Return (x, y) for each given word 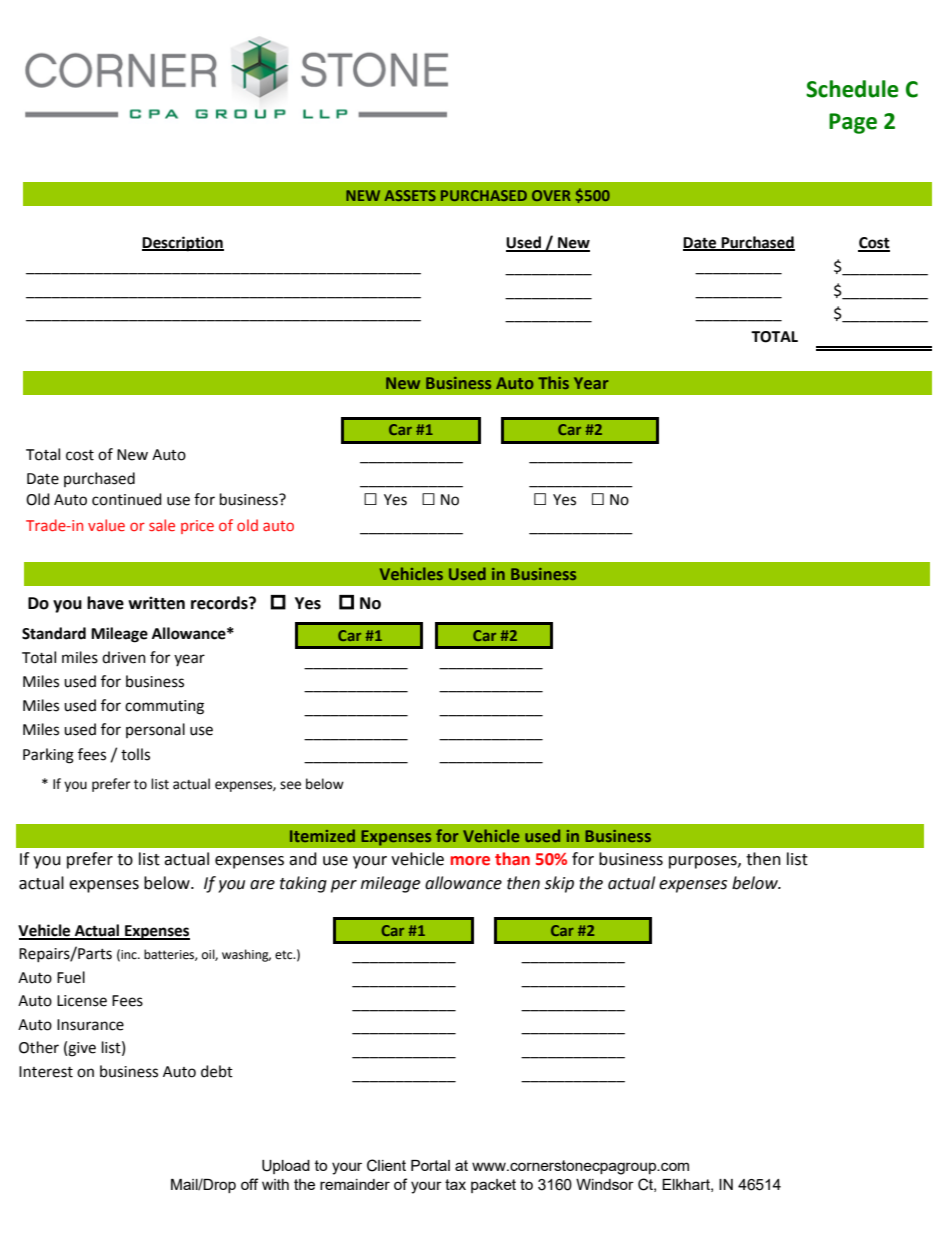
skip (559, 884)
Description (183, 244)
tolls (135, 754)
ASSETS (410, 195)
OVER (551, 195)
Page (853, 123)
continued (127, 499)
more (470, 861)
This (553, 382)
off (249, 1184)
